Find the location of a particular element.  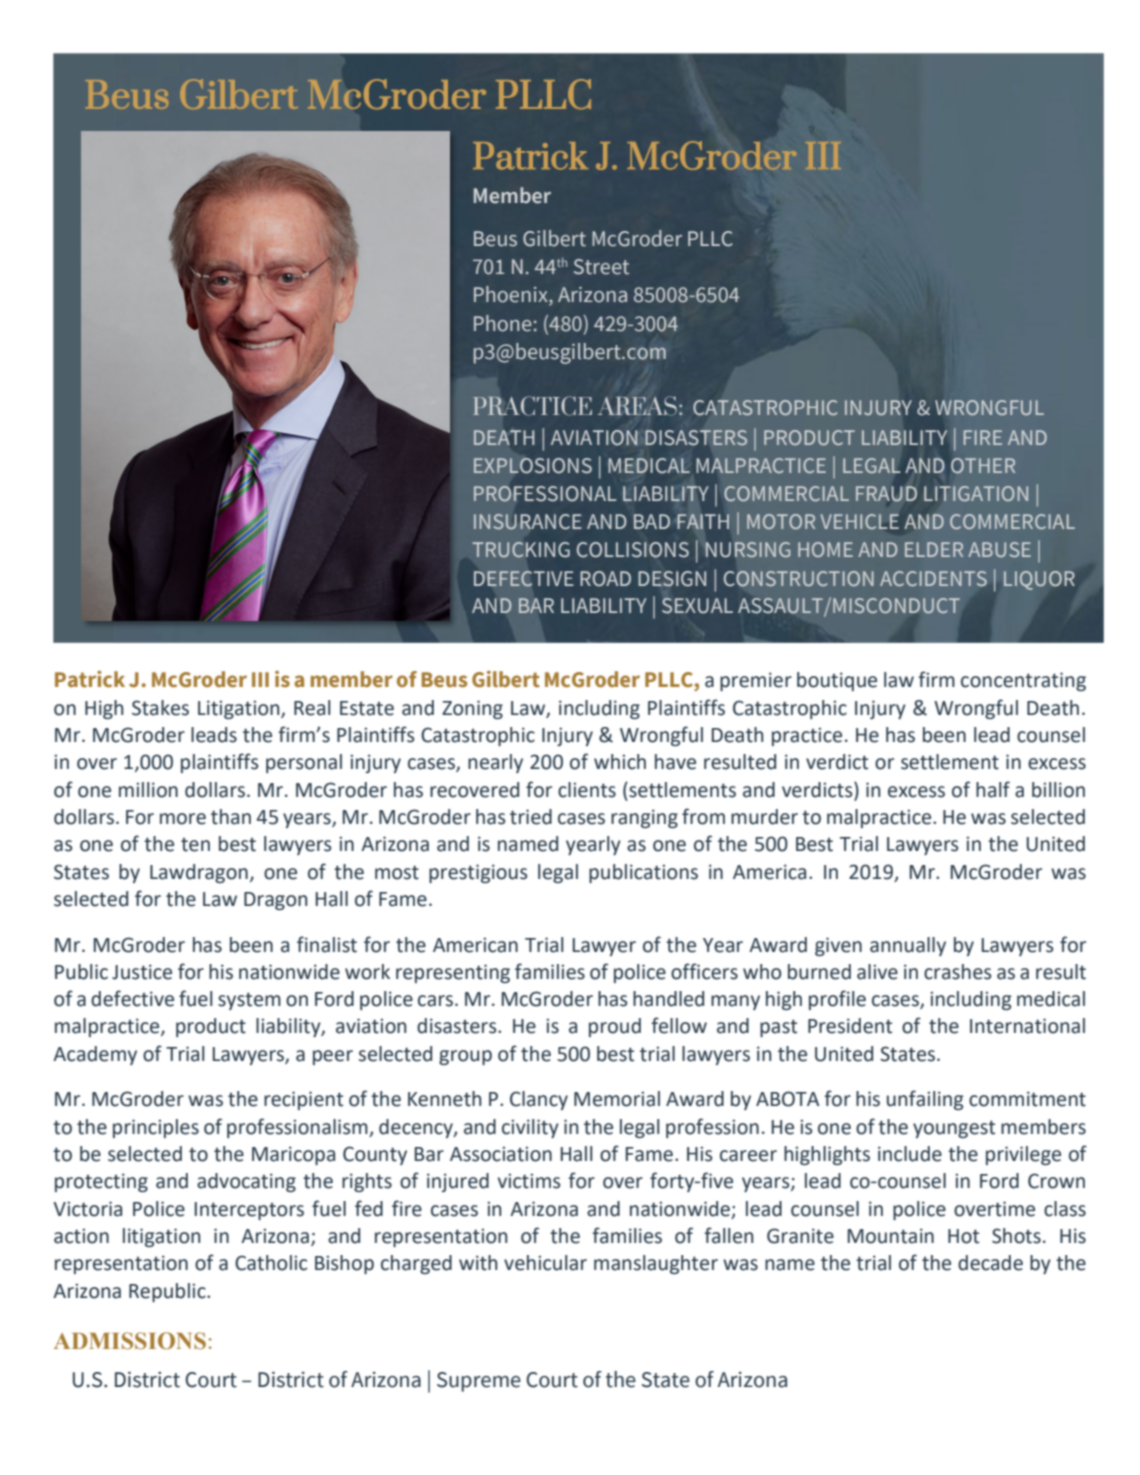

more is located at coordinates (183, 819).
